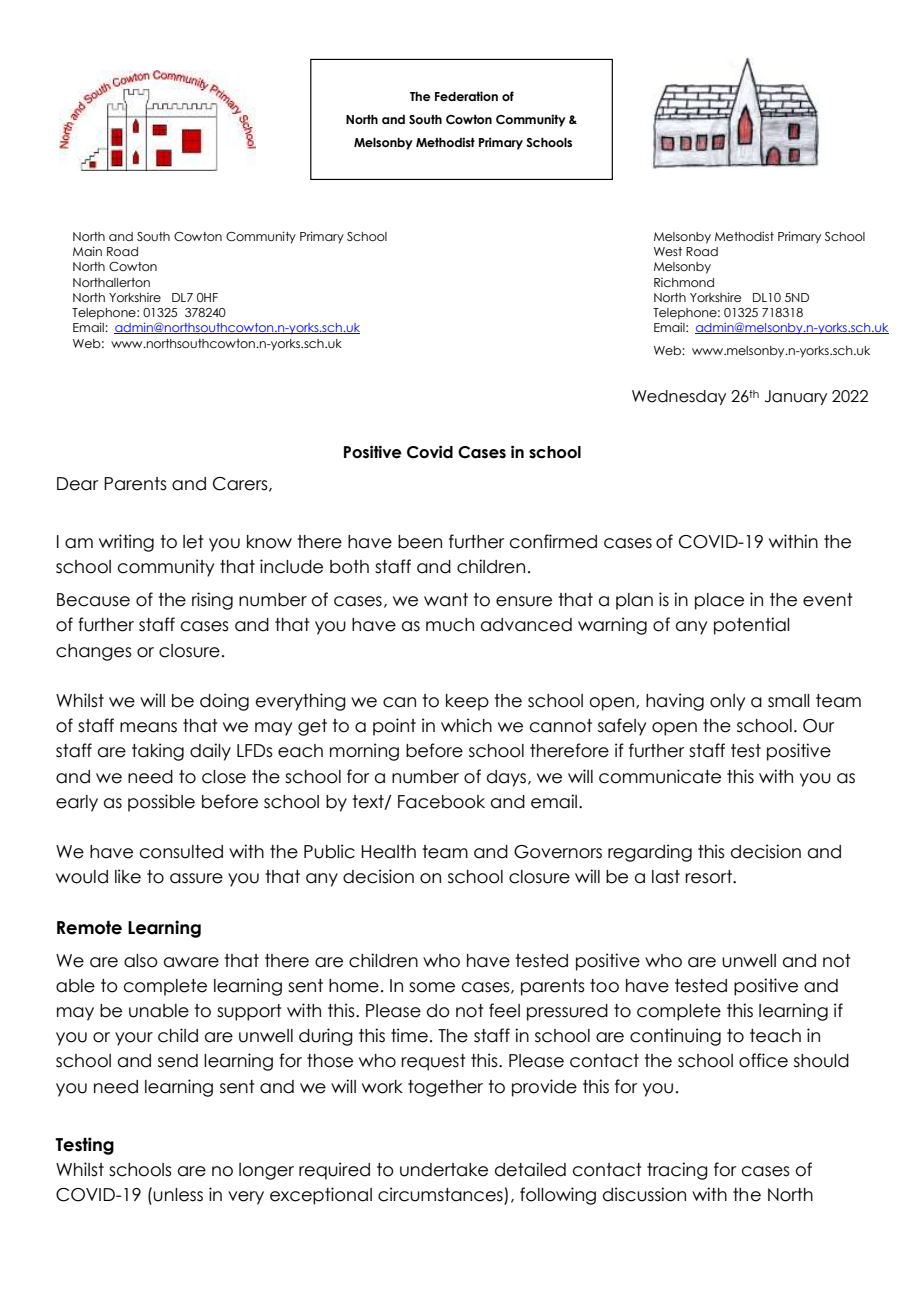 Image resolution: width=924 pixels, height=1308 pixels. What do you see at coordinates (420, 542) in the image?
I see `been` at bounding box center [420, 542].
